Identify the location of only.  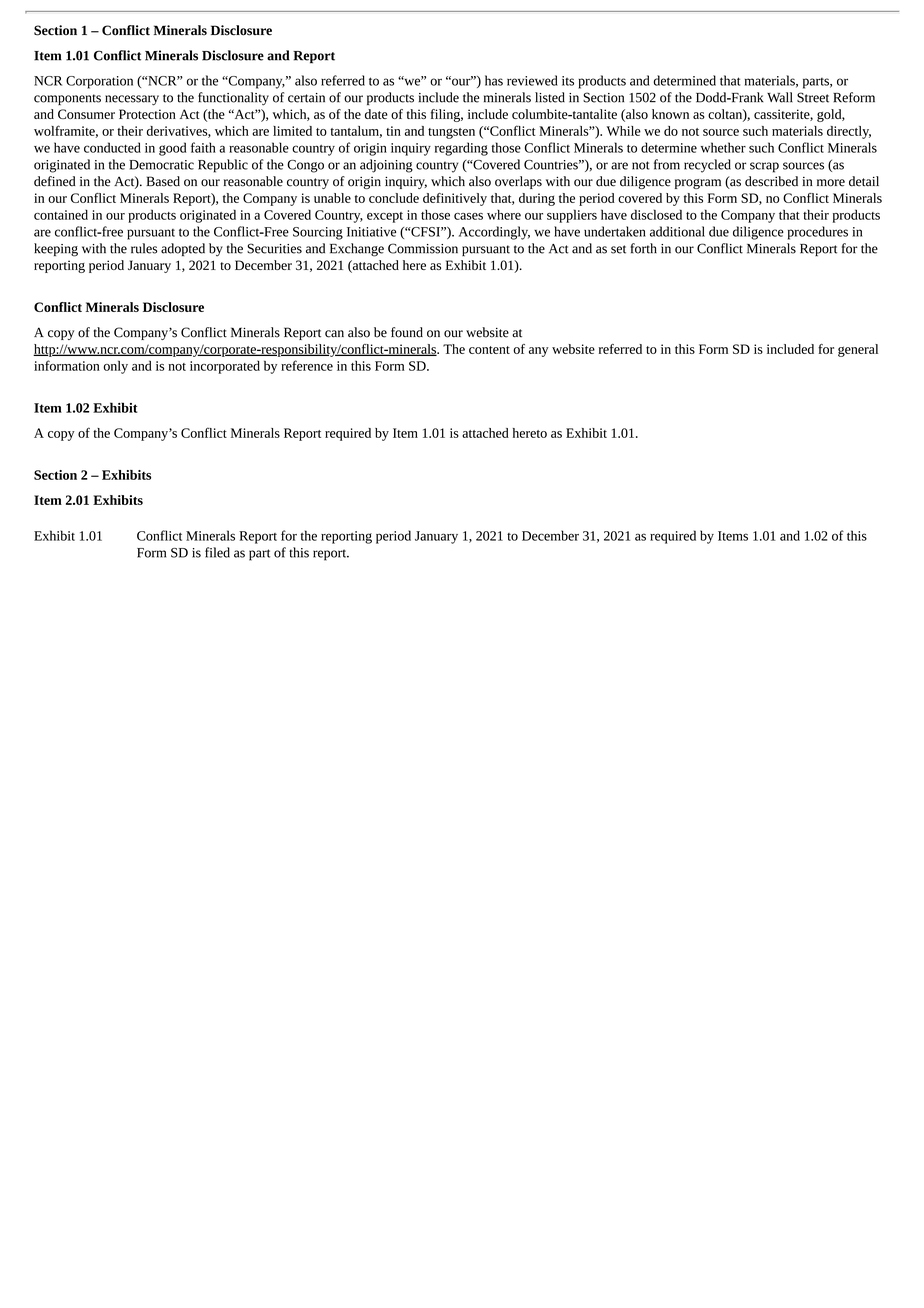
(115, 367).
